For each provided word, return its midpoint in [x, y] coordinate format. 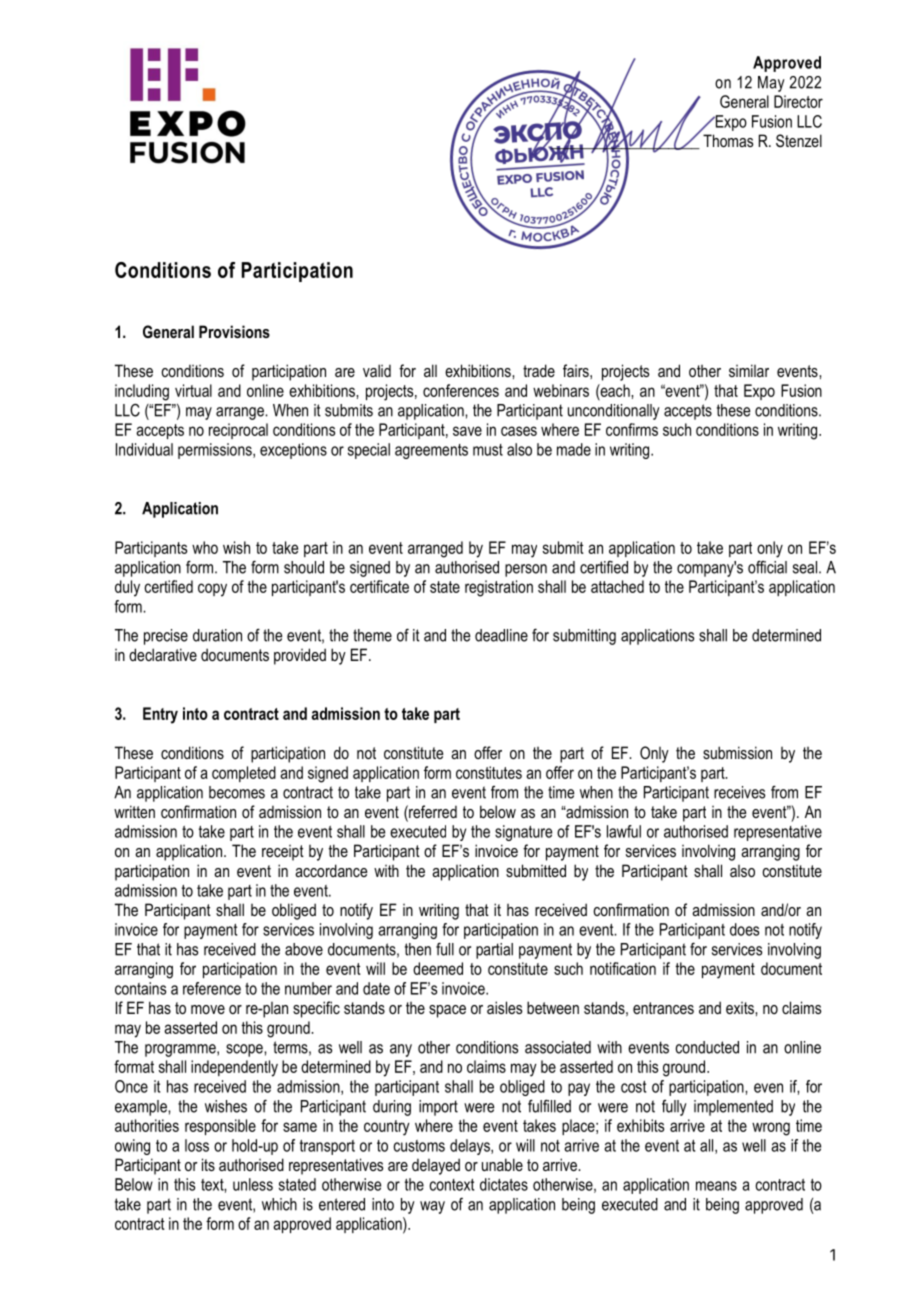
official [767, 567]
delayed [436, 1166]
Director [798, 101]
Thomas [728, 140]
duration [217, 635]
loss [197, 1145]
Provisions [234, 331]
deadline [501, 635]
